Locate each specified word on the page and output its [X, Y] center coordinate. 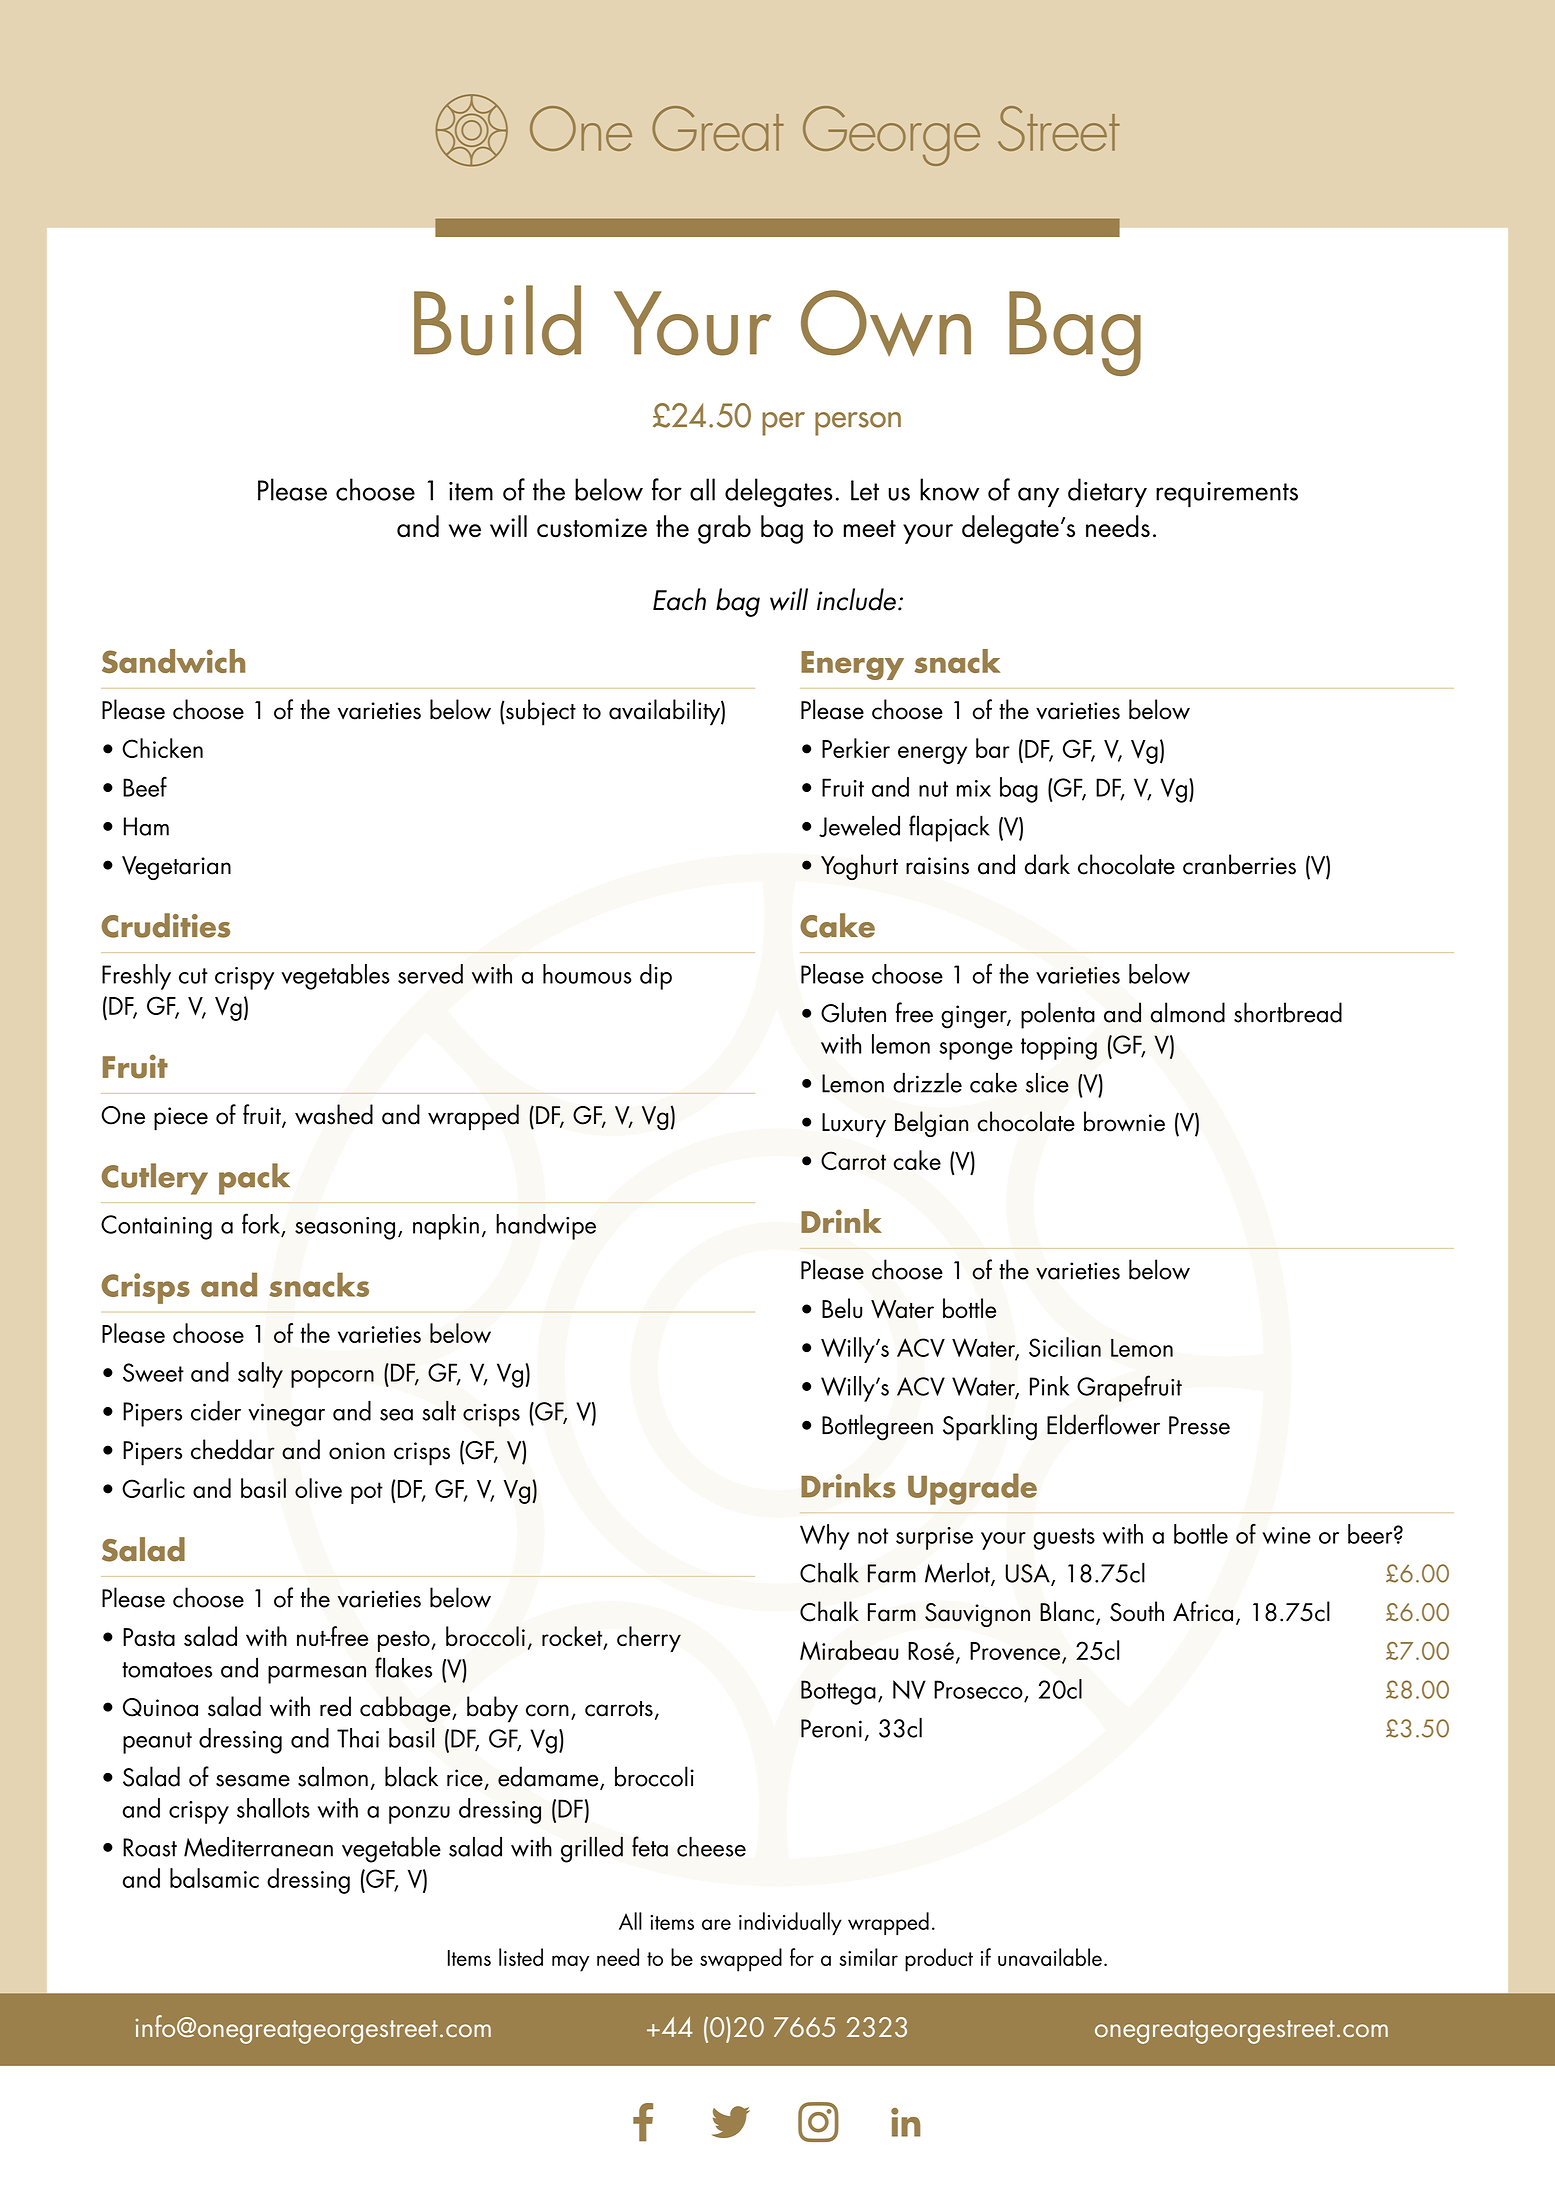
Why [825, 1537]
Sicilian [1065, 1347]
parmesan [317, 1675]
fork [261, 1223]
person [858, 424]
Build [497, 320]
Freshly [136, 977]
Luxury [854, 1125]
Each [679, 599]
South [1137, 1611]
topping [1059, 1048]
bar [993, 748]
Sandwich [173, 661]
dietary [1107, 493]
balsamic [214, 1878]
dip [656, 977]
